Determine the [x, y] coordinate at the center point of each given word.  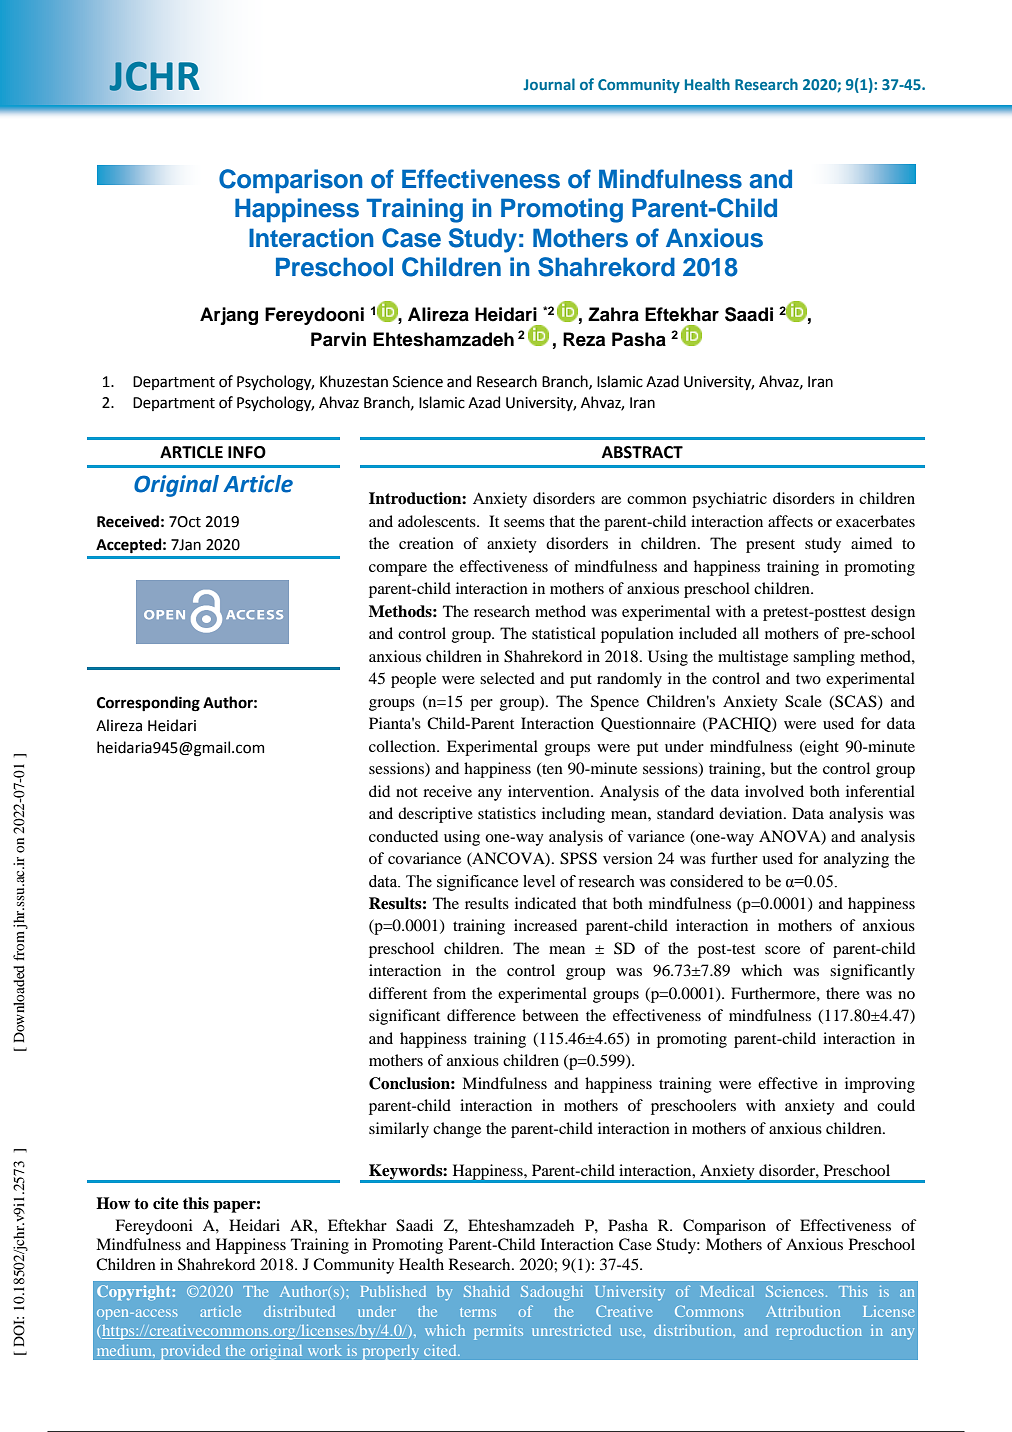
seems [524, 523]
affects [790, 521]
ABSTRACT [642, 452]
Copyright [135, 1292]
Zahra [613, 314]
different [398, 993]
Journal [549, 84]
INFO [247, 452]
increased [545, 925]
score [782, 950]
